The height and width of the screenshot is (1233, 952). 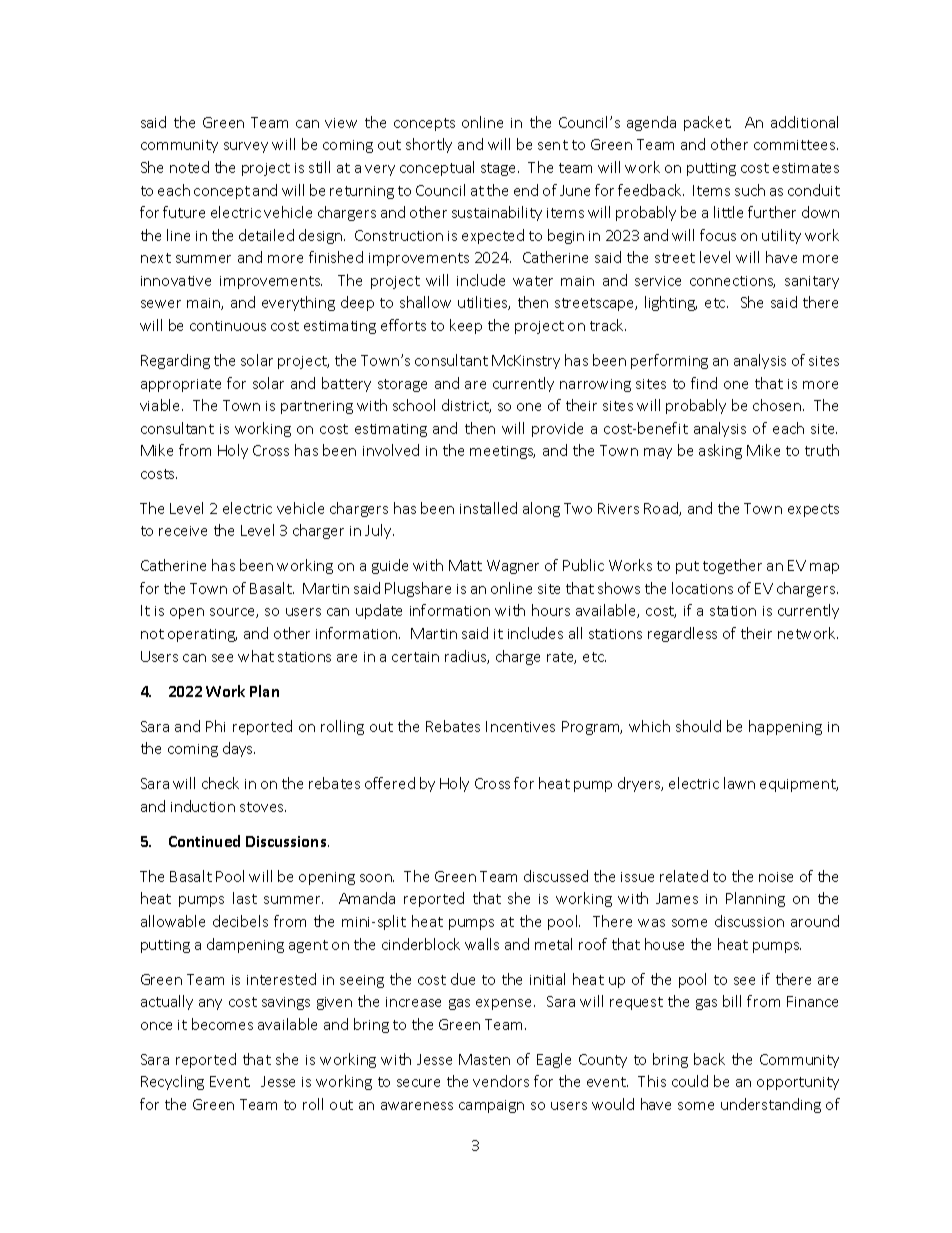 I want to click on stage, so click(x=500, y=169).
